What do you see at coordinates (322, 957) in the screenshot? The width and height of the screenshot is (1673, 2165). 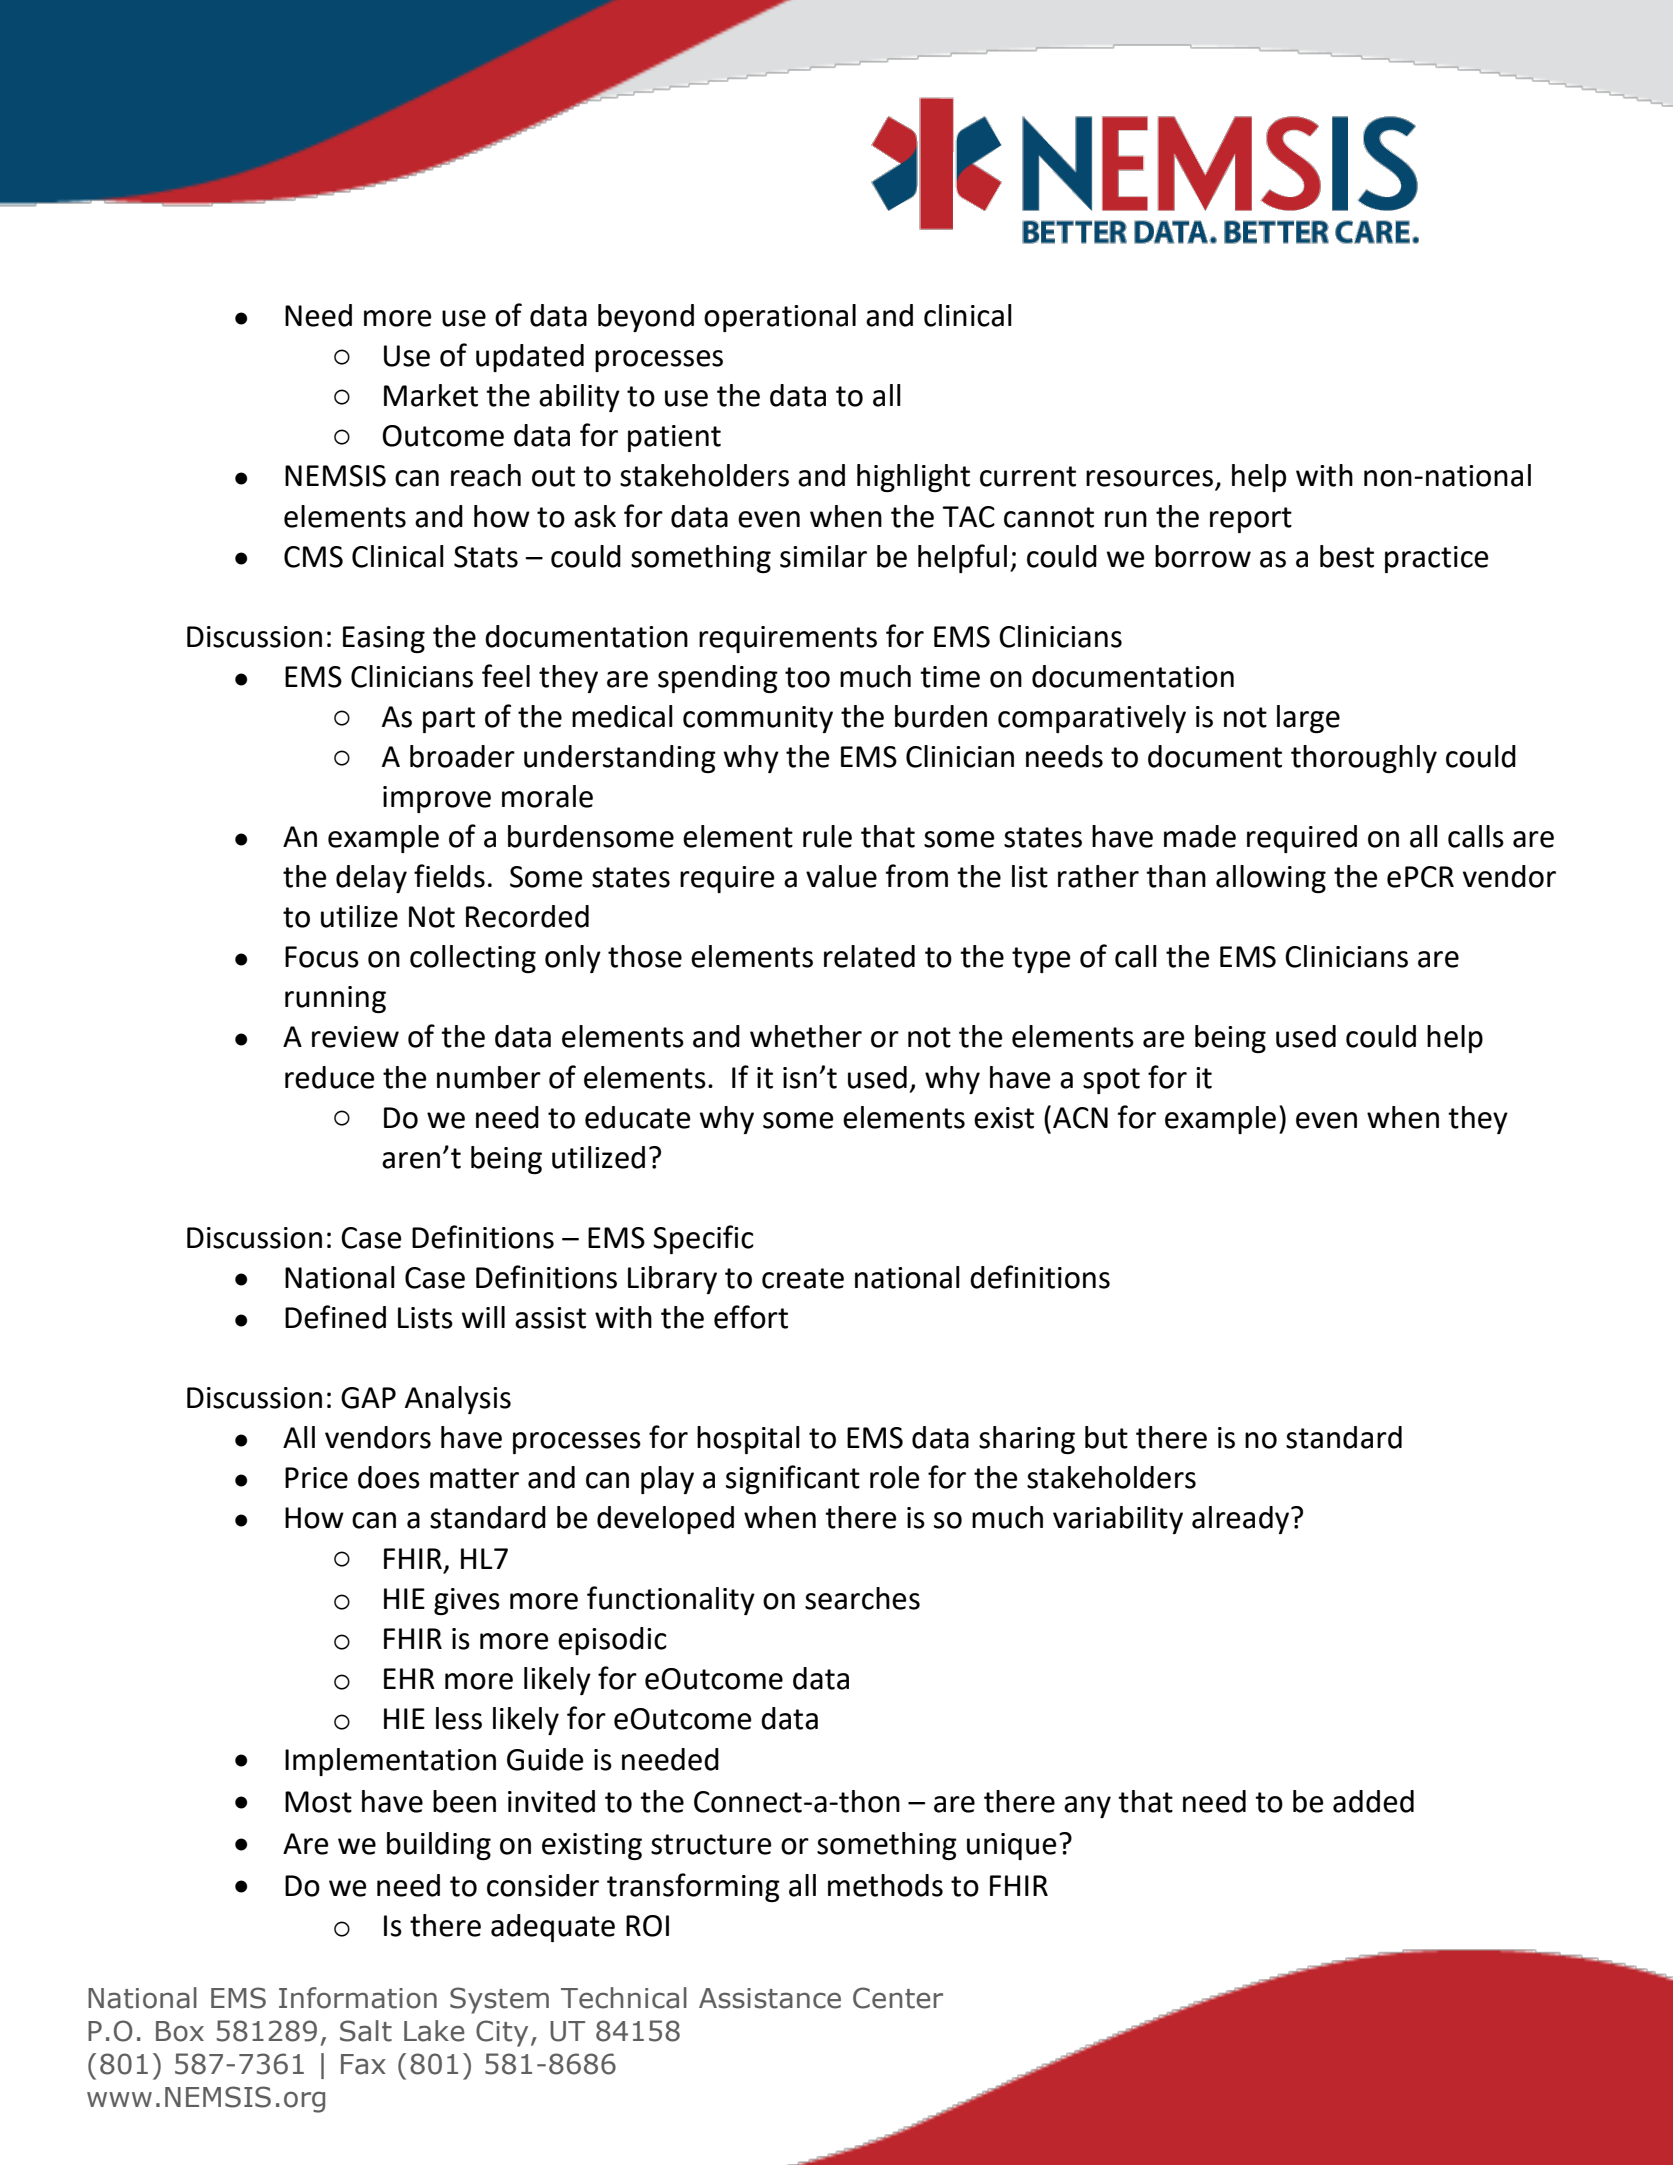 I see `Focus` at bounding box center [322, 957].
